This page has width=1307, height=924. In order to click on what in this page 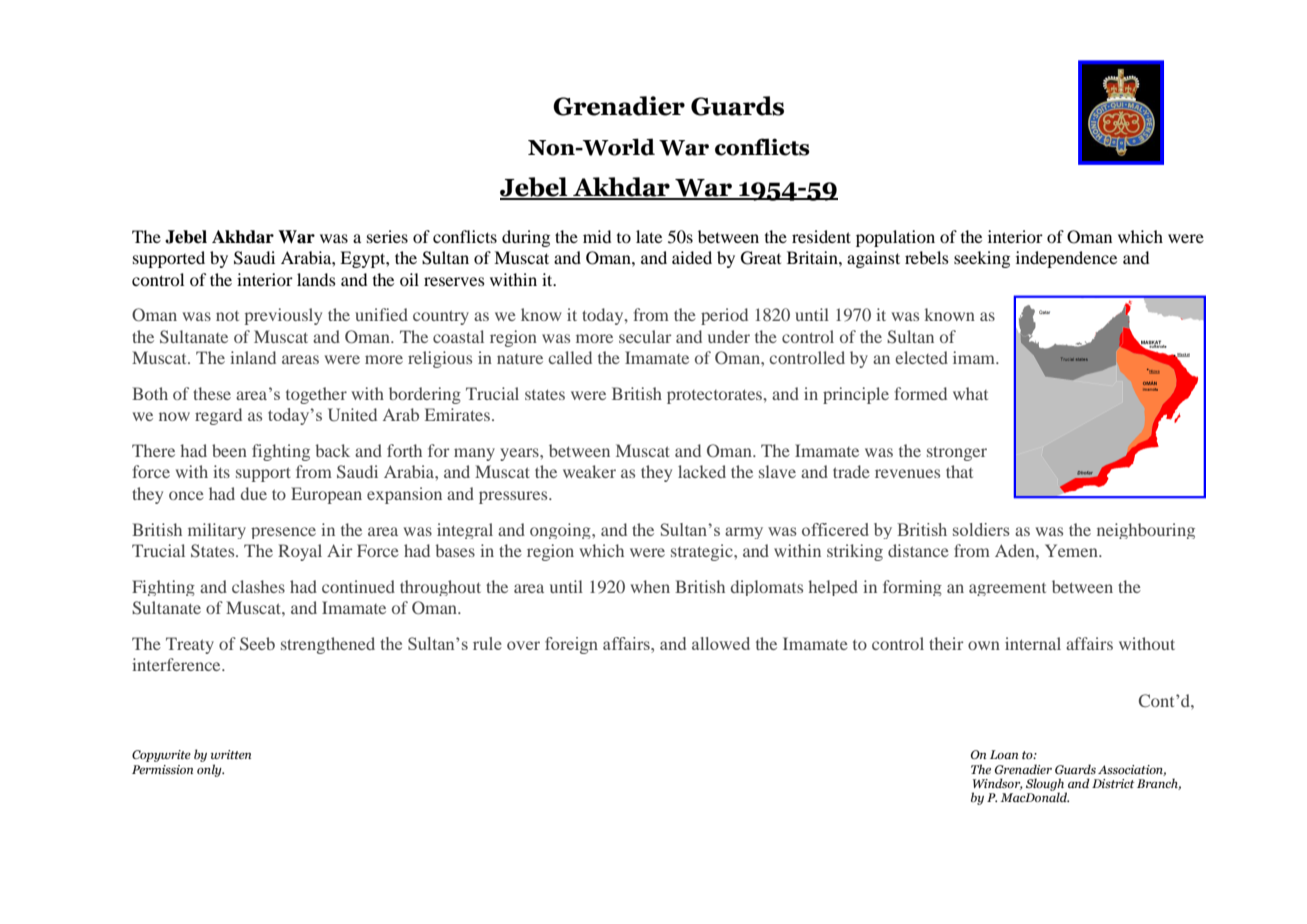, I will do `click(970, 393)`.
